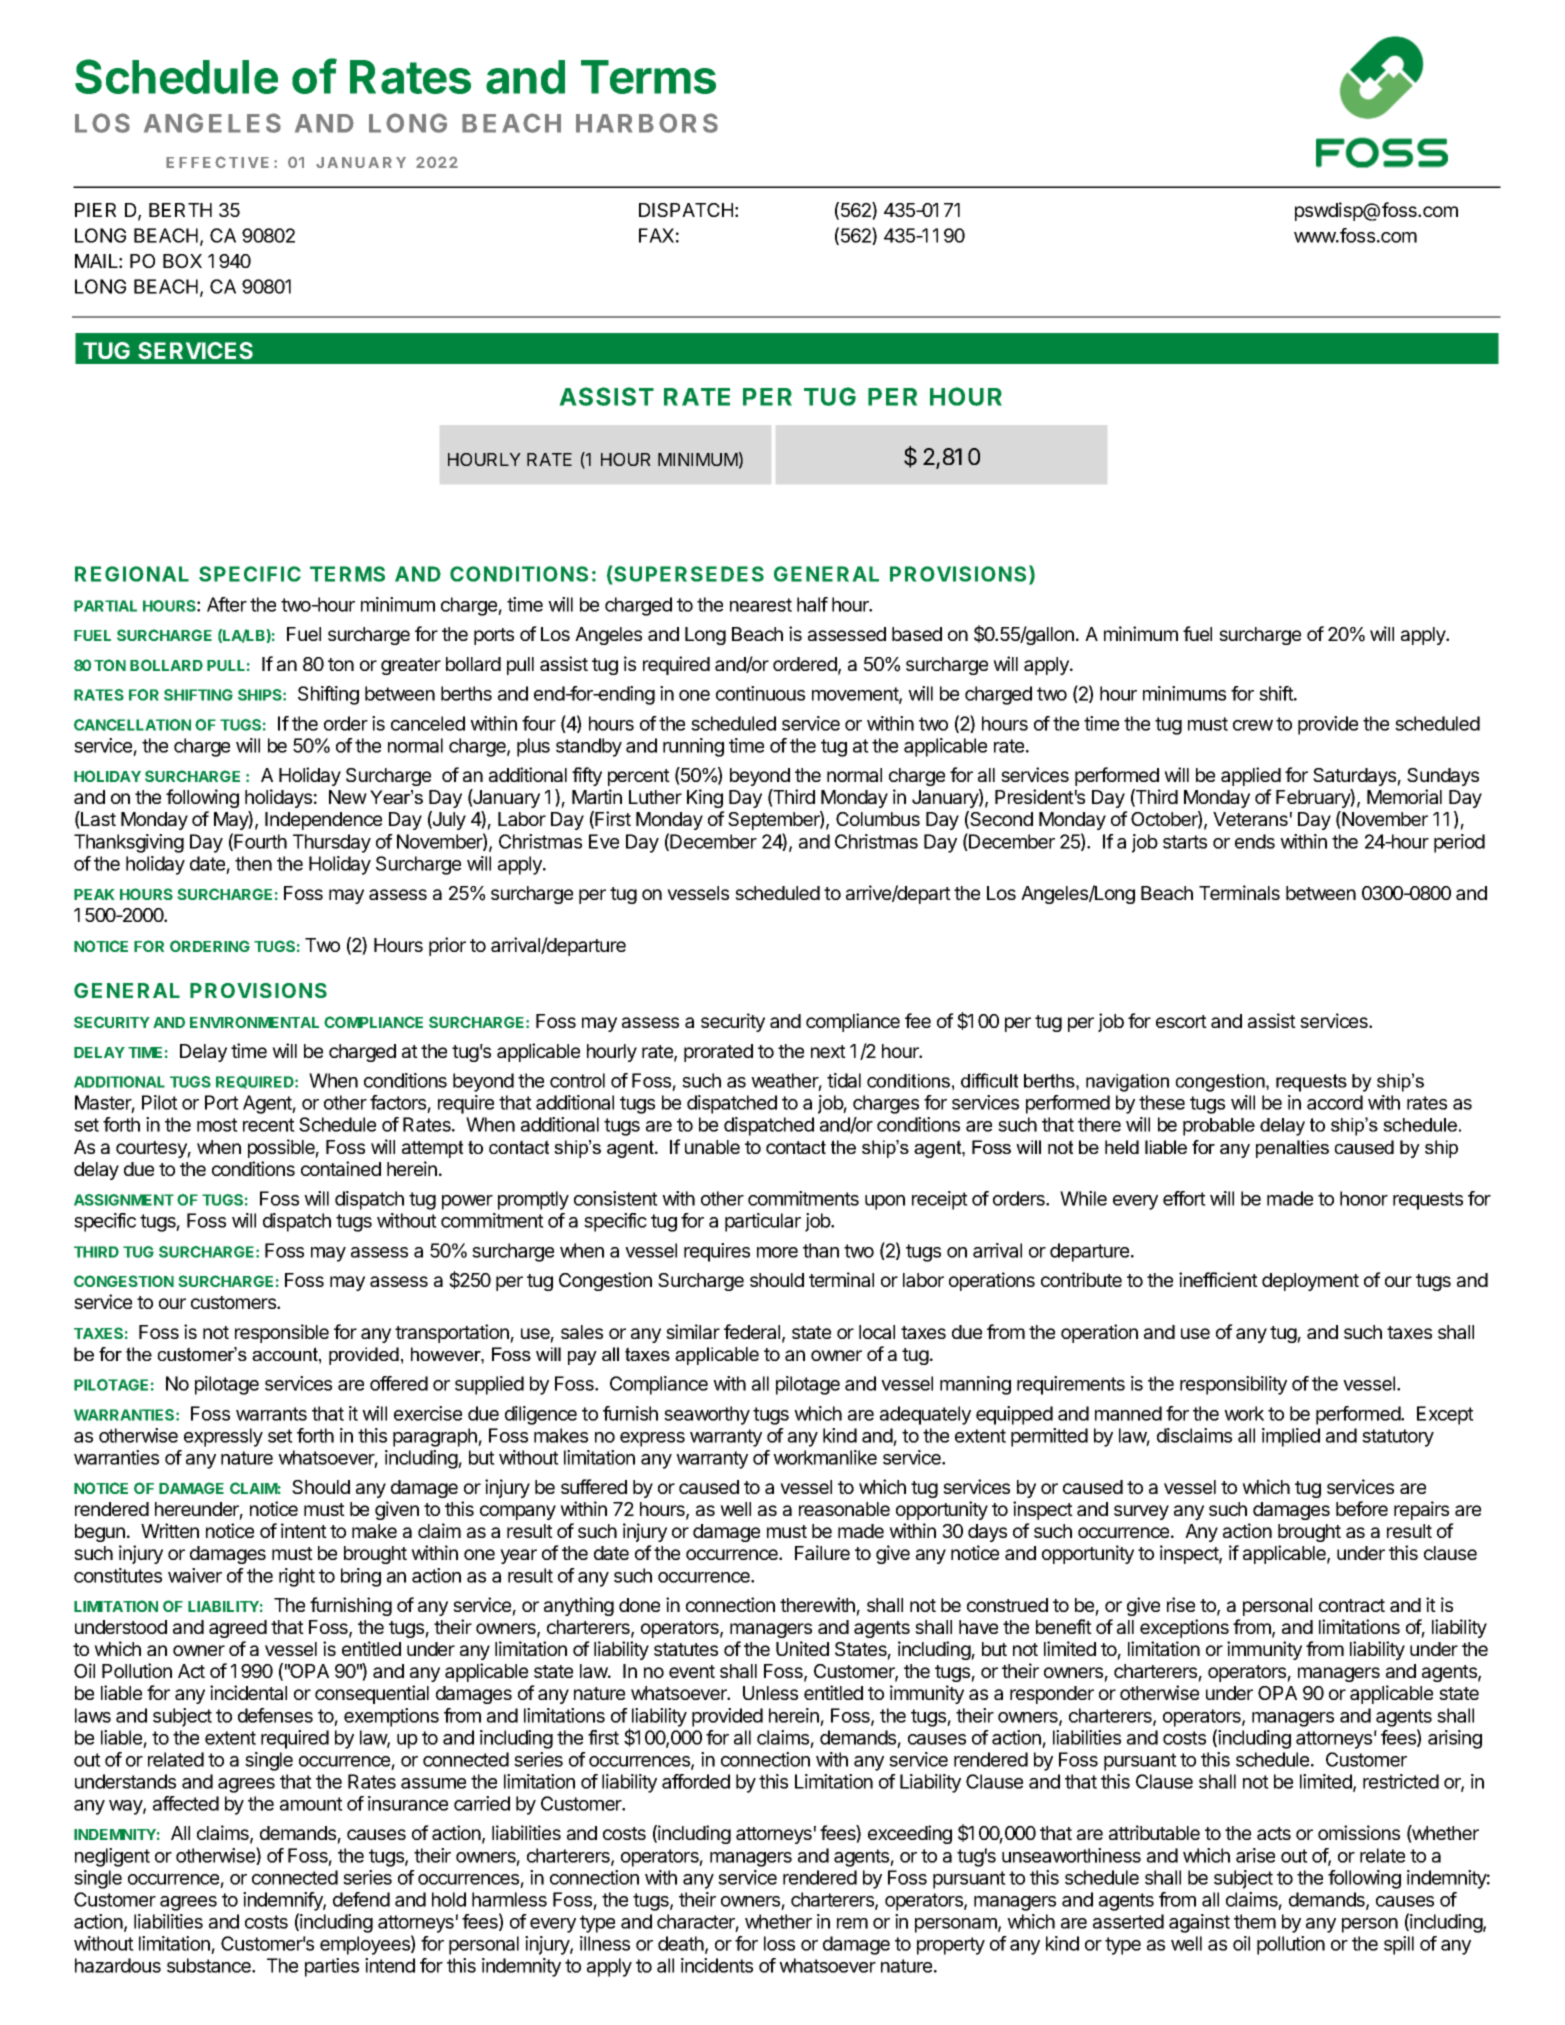 The image size is (1565, 2025). Describe the element at coordinates (689, 574) in the screenshot. I see `SUPERSEDES` at that location.
